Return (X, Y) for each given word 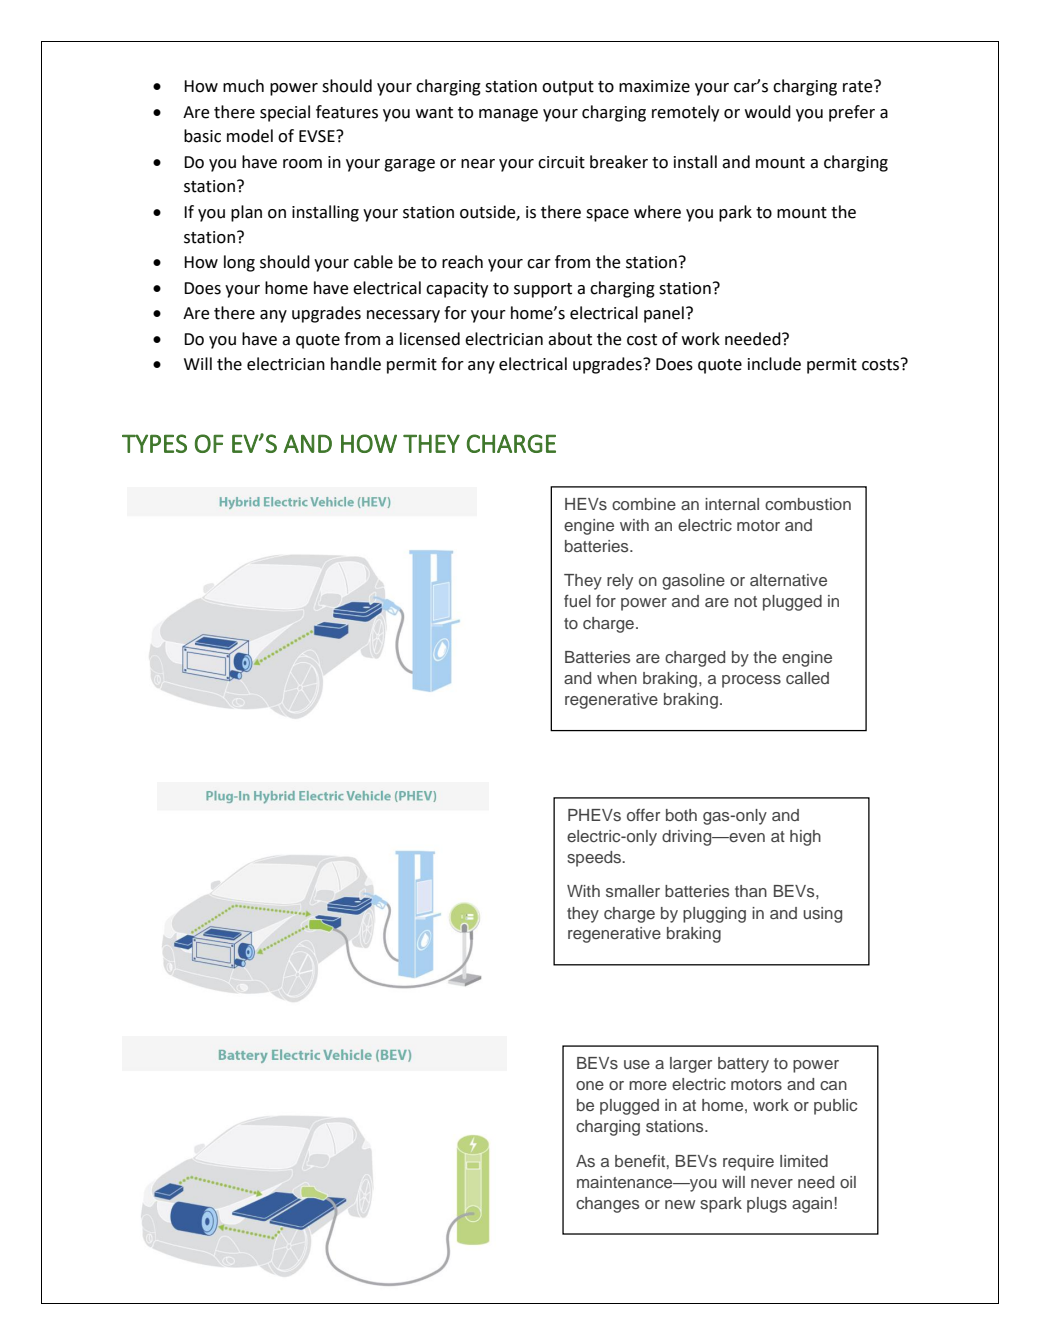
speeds (595, 859)
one (590, 1085)
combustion (808, 504)
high (805, 838)
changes (607, 1205)
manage (508, 115)
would (768, 112)
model (250, 136)
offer (643, 815)
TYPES (154, 443)
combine (644, 504)
